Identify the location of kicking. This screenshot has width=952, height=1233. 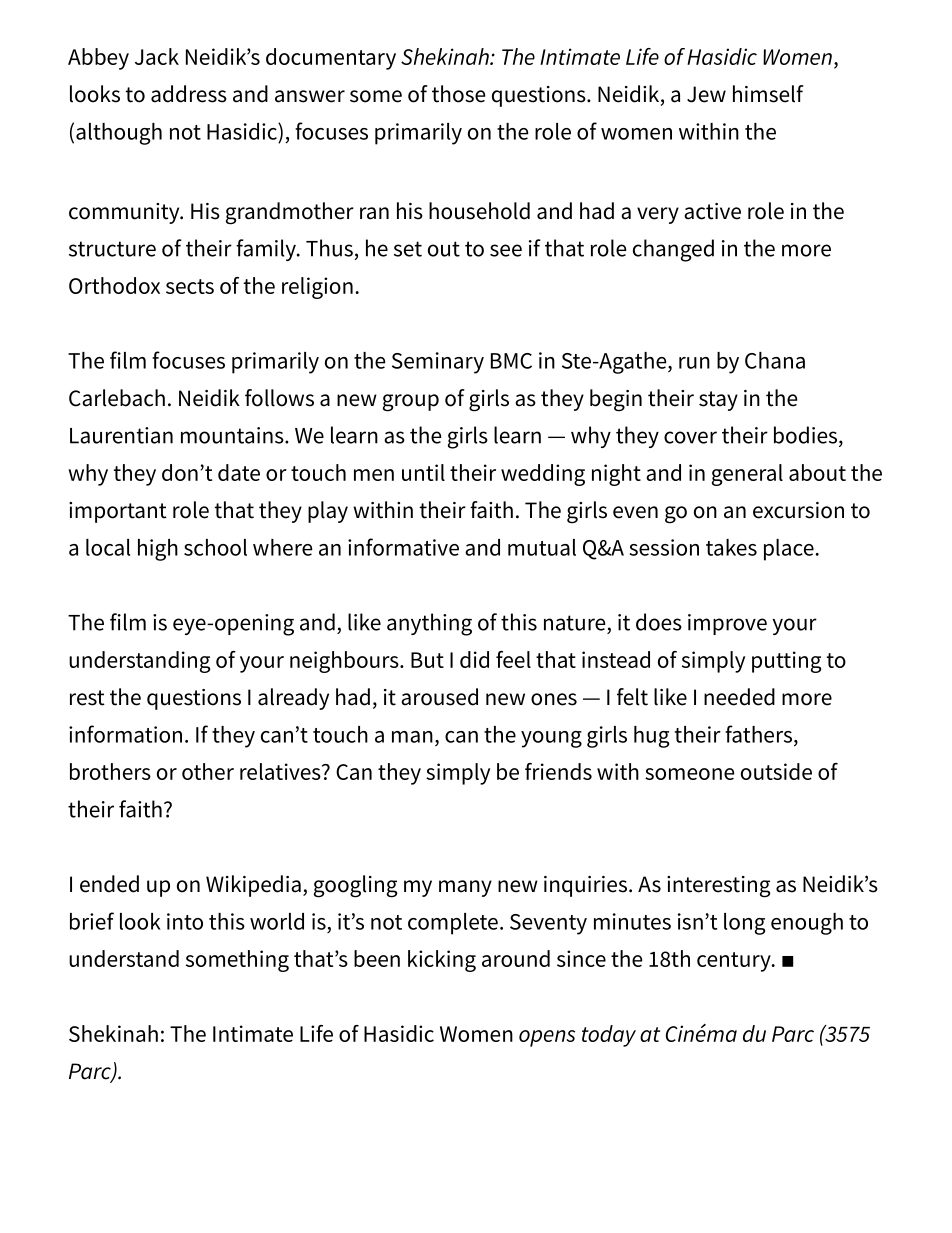
(442, 961).
